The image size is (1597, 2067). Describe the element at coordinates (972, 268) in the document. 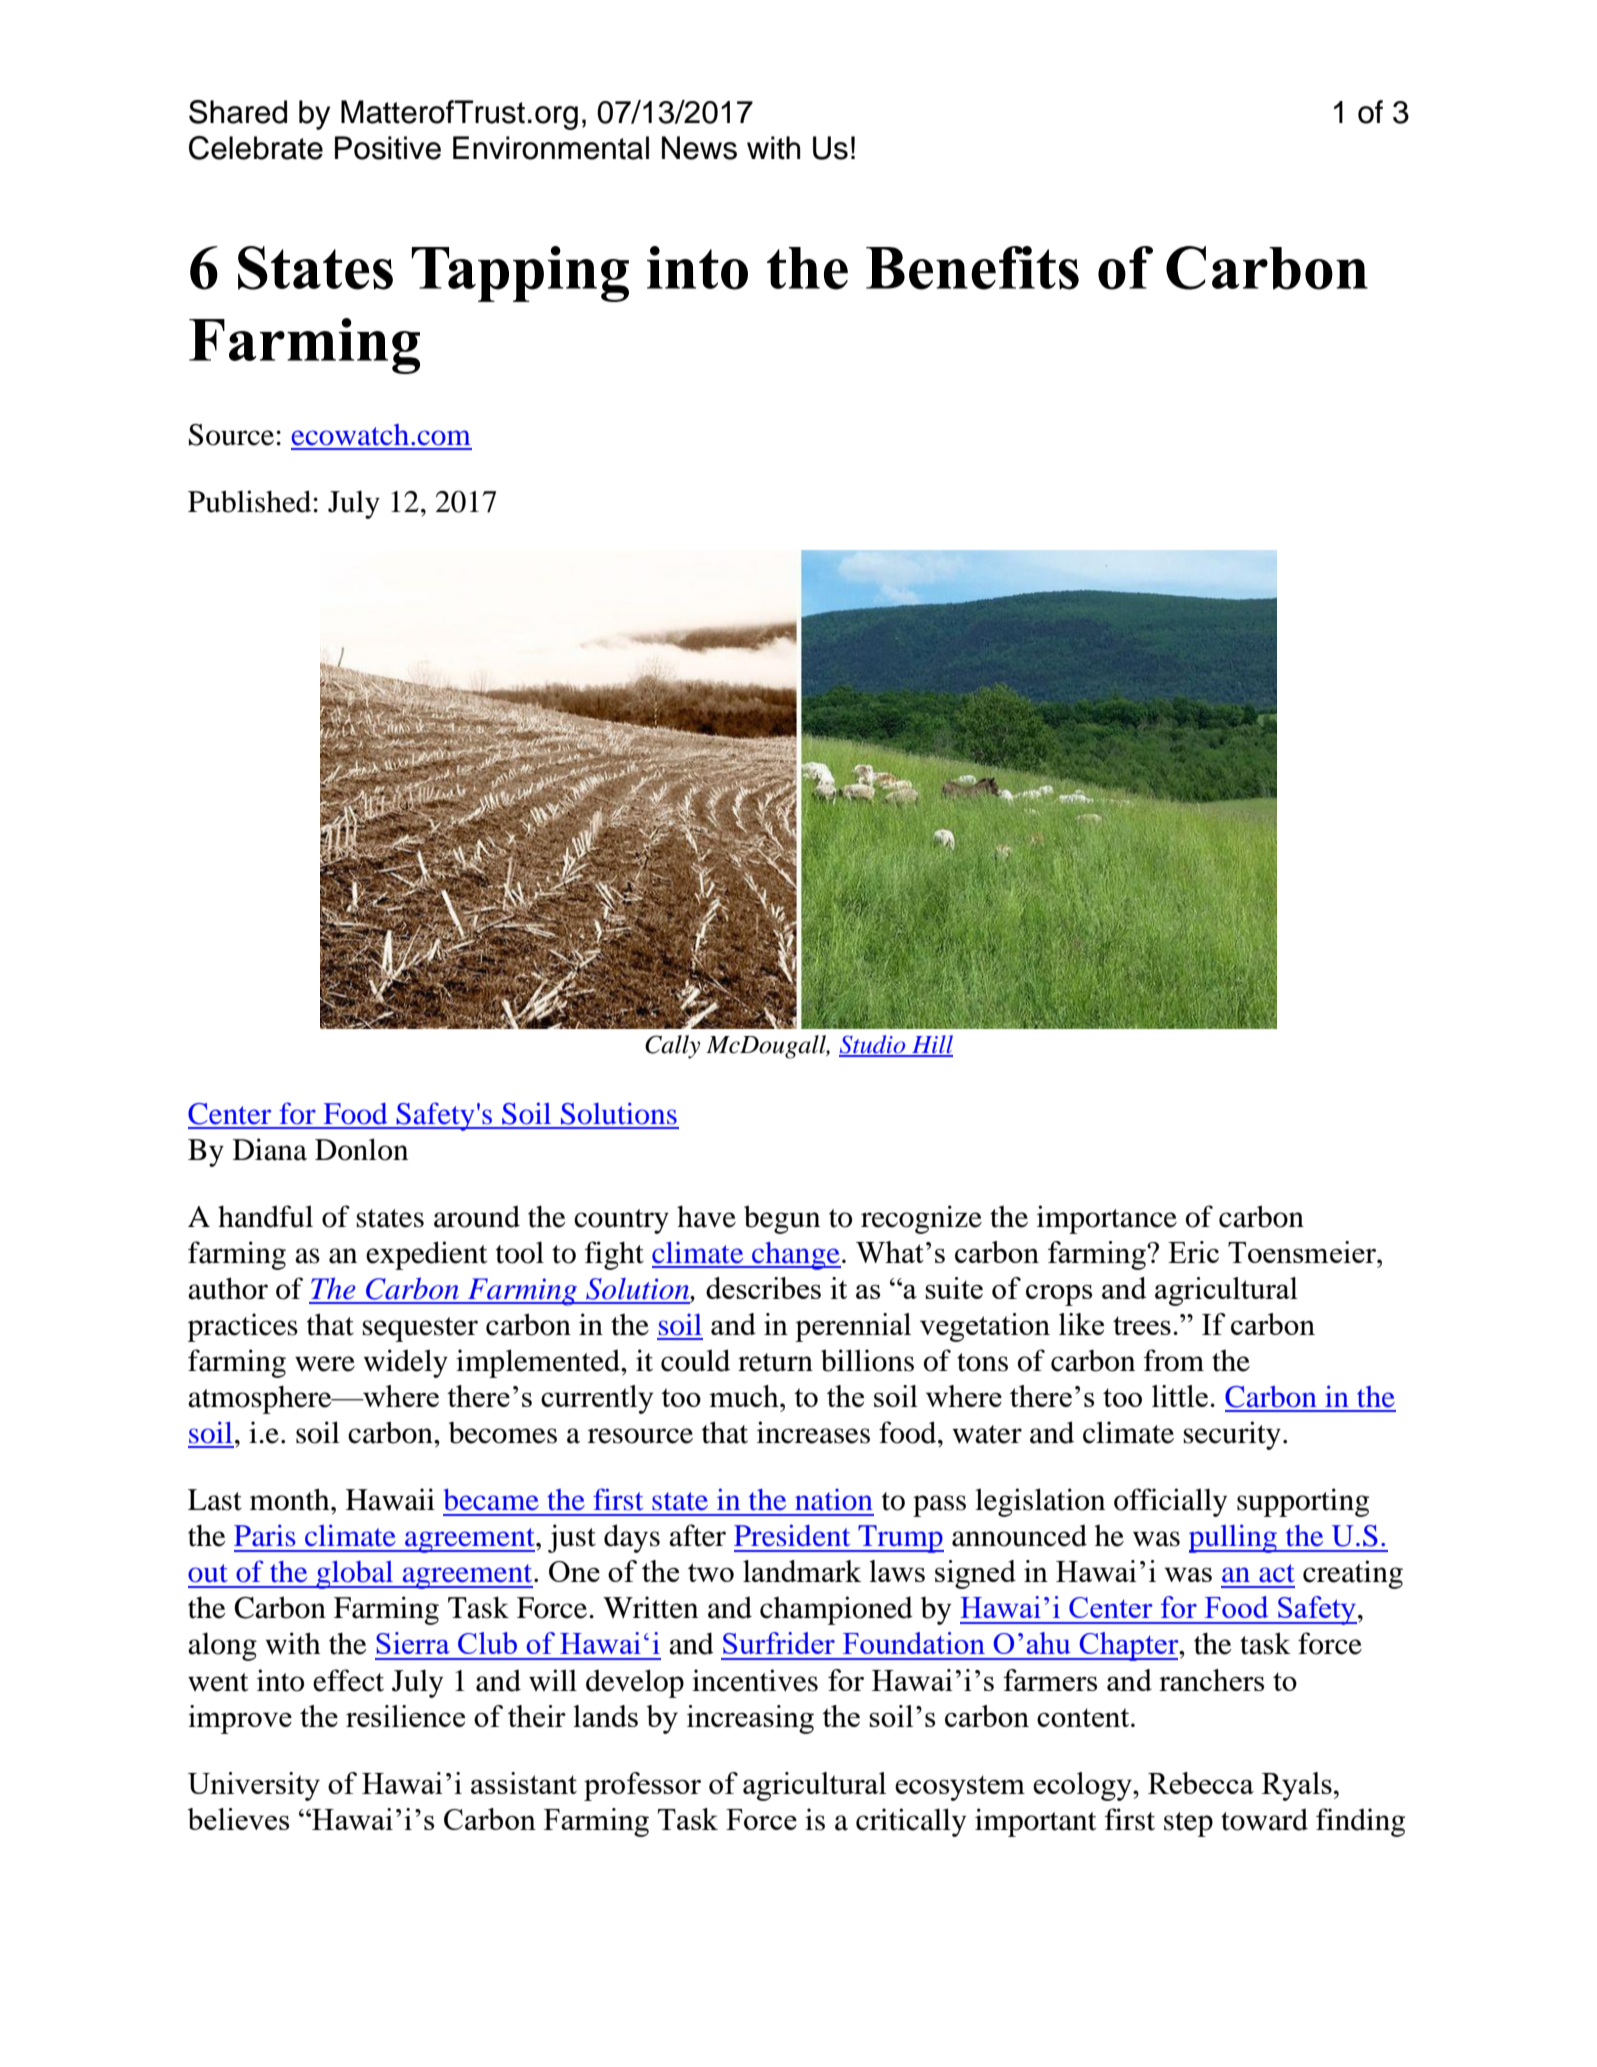

I see `Benefits` at that location.
